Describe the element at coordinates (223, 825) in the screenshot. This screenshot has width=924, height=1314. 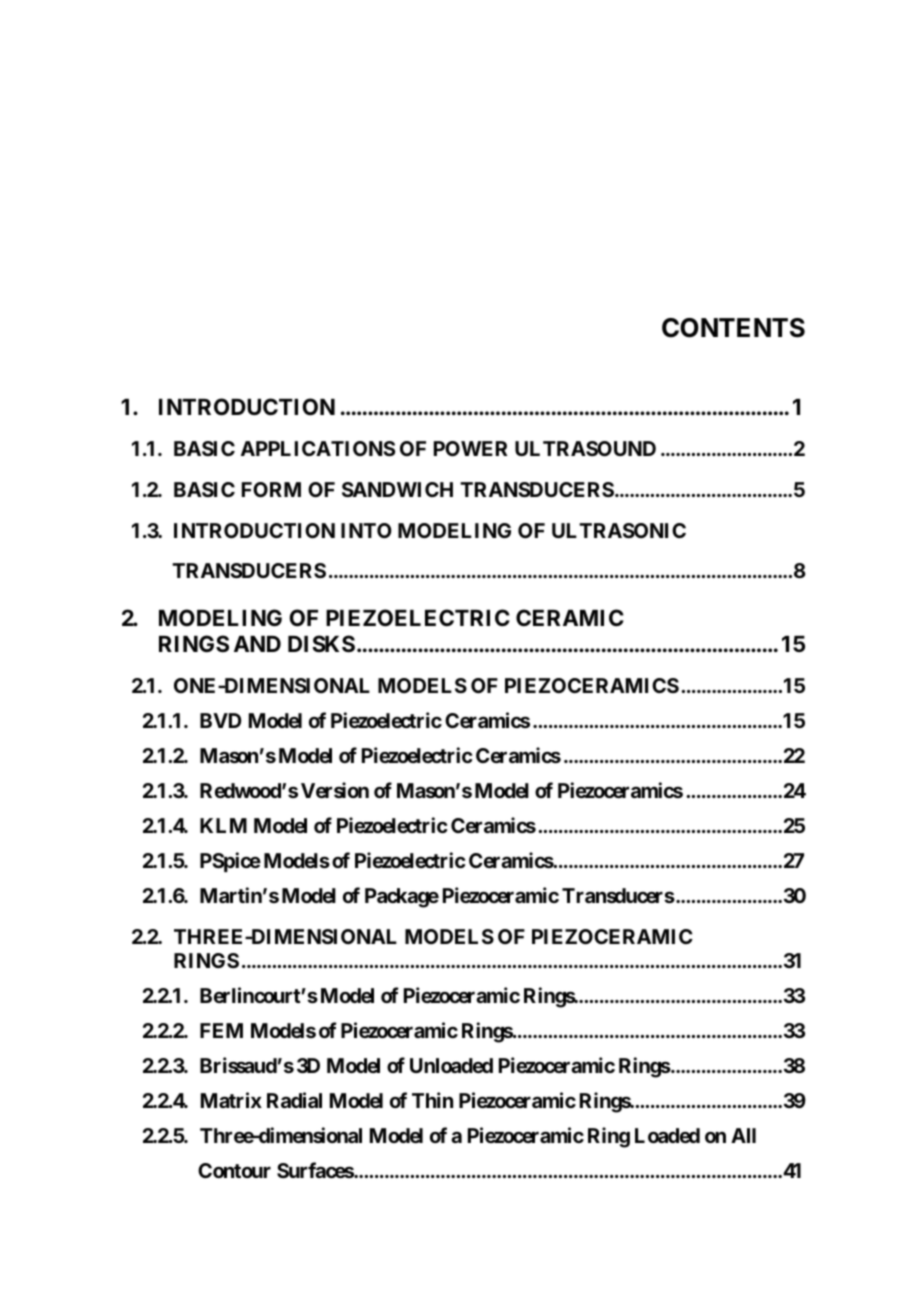
I see `KLM` at that location.
